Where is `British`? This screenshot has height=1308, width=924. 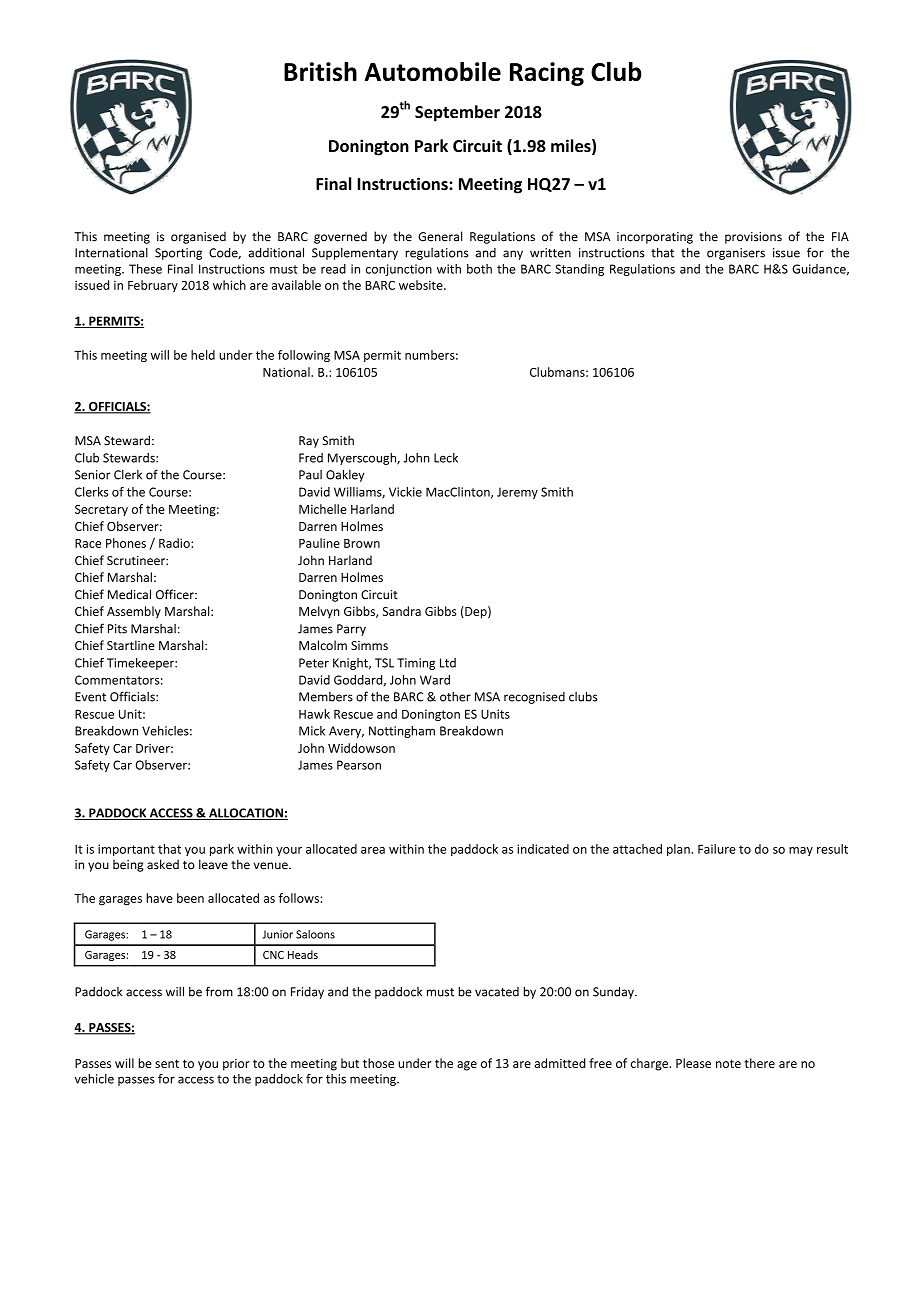 British is located at coordinates (320, 71).
